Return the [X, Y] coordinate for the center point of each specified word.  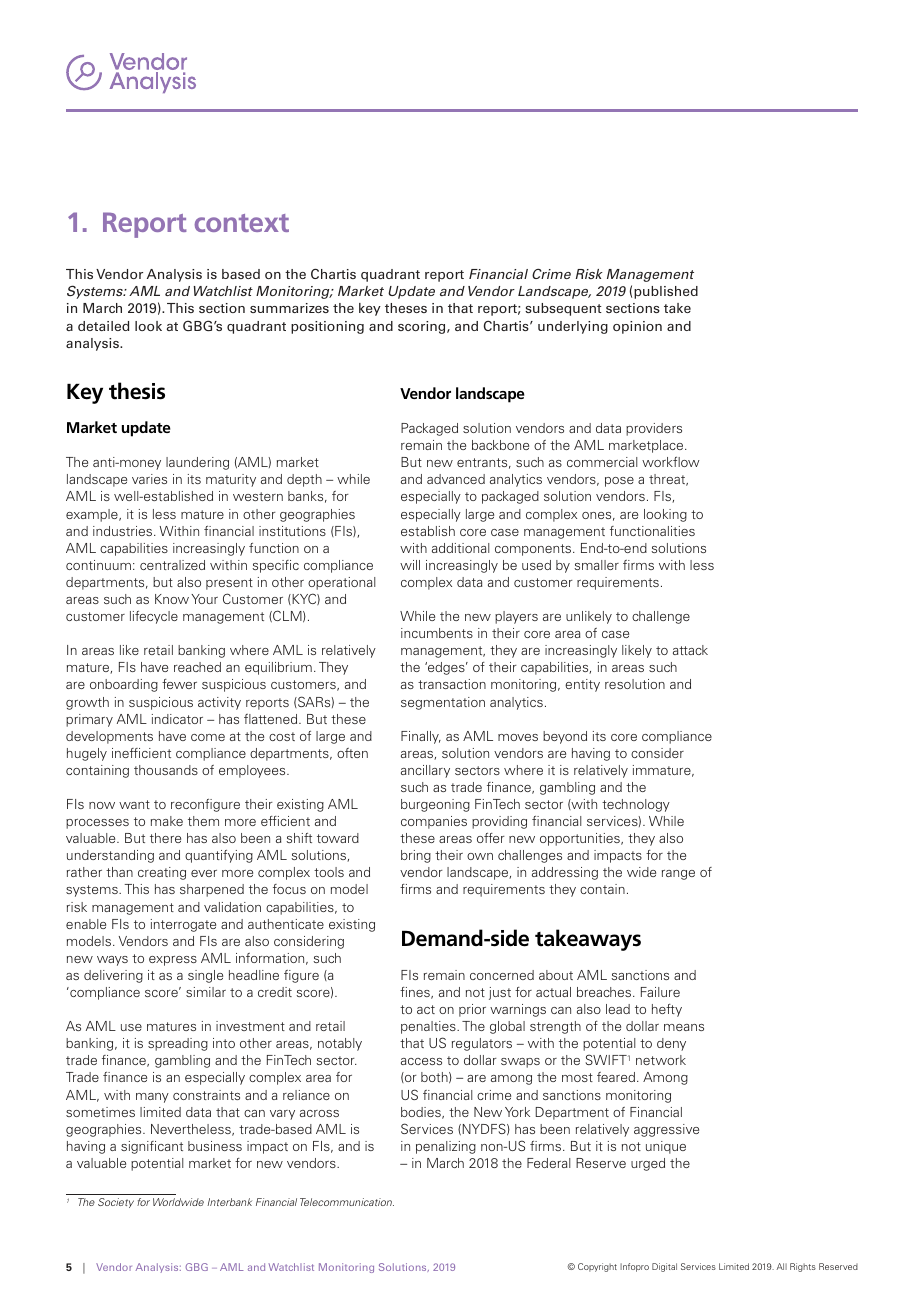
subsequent [563, 309]
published [666, 292]
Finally [421, 737]
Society [116, 1203]
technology [636, 805]
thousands [166, 770]
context [242, 223]
